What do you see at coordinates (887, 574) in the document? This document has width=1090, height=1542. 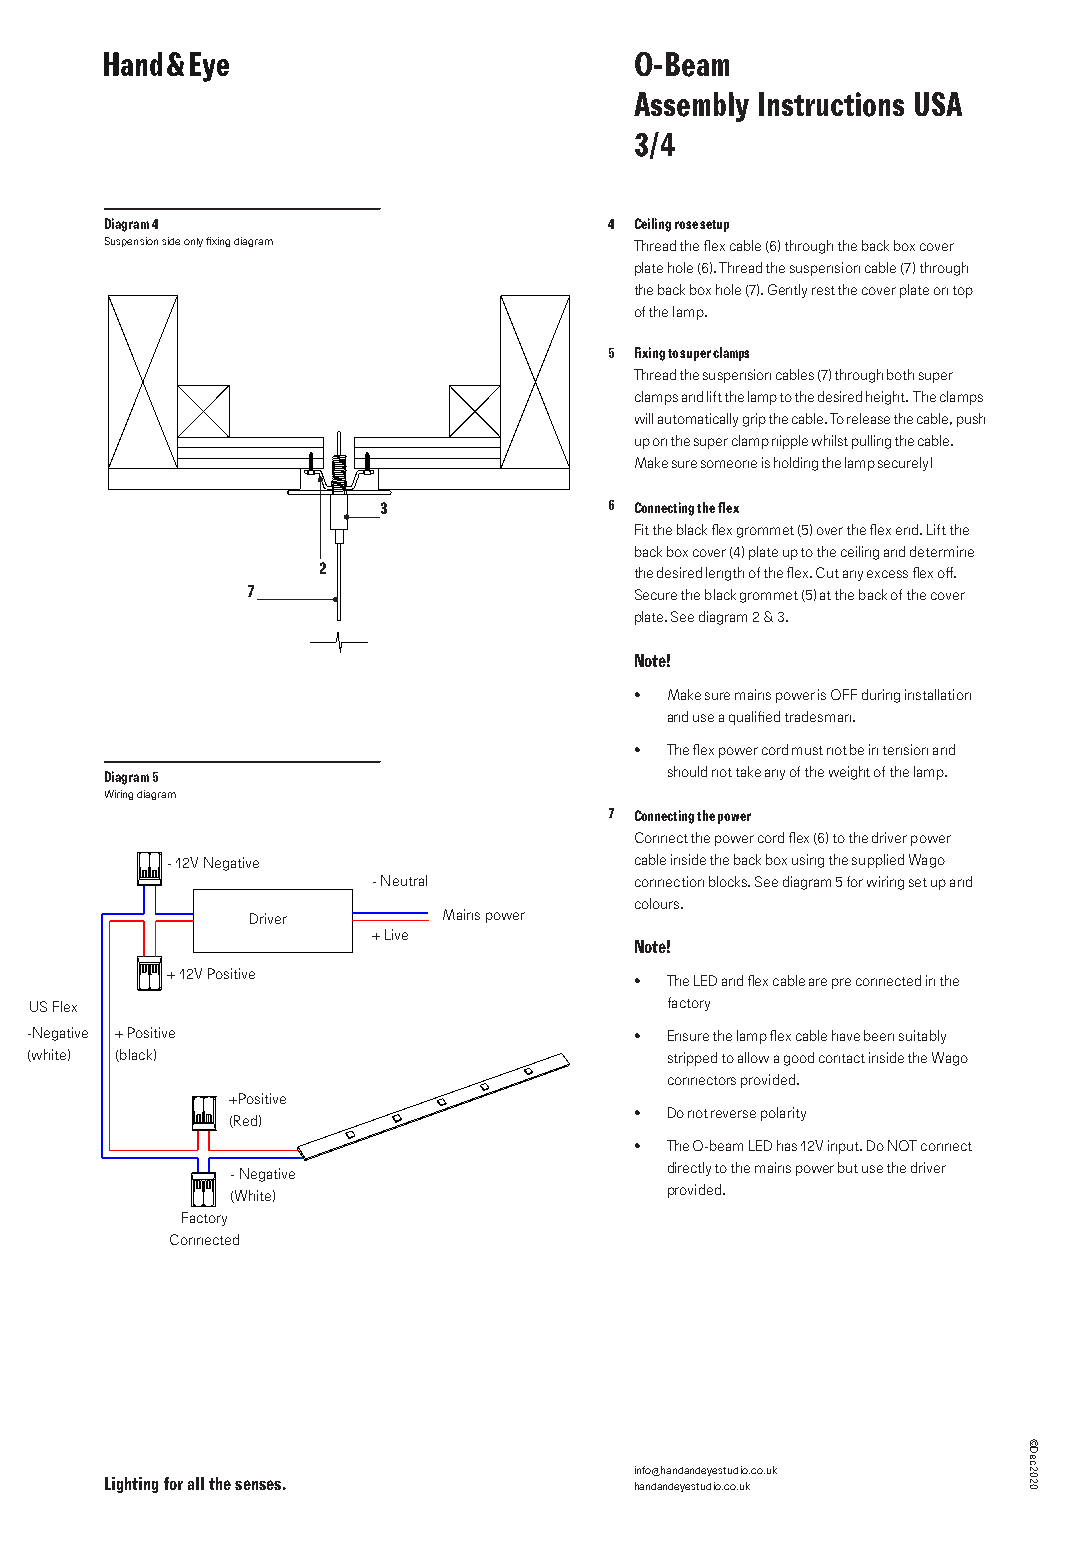 I see `excess` at bounding box center [887, 574].
